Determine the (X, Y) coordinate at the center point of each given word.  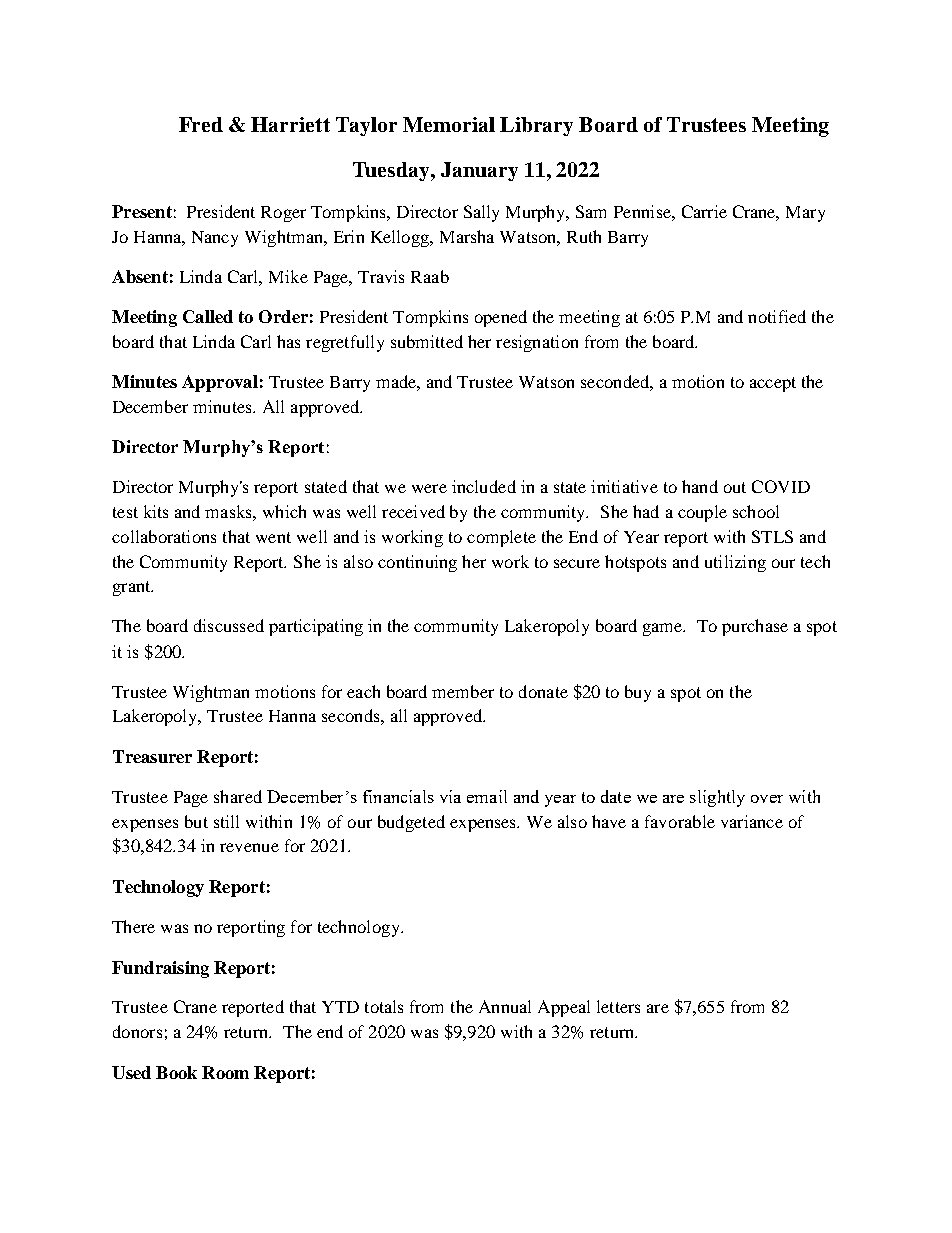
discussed (229, 625)
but (196, 821)
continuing (417, 563)
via (450, 796)
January (479, 171)
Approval (220, 383)
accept (773, 384)
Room (225, 1072)
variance (752, 821)
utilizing (735, 563)
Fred (201, 124)
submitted (427, 341)
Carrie (704, 211)
